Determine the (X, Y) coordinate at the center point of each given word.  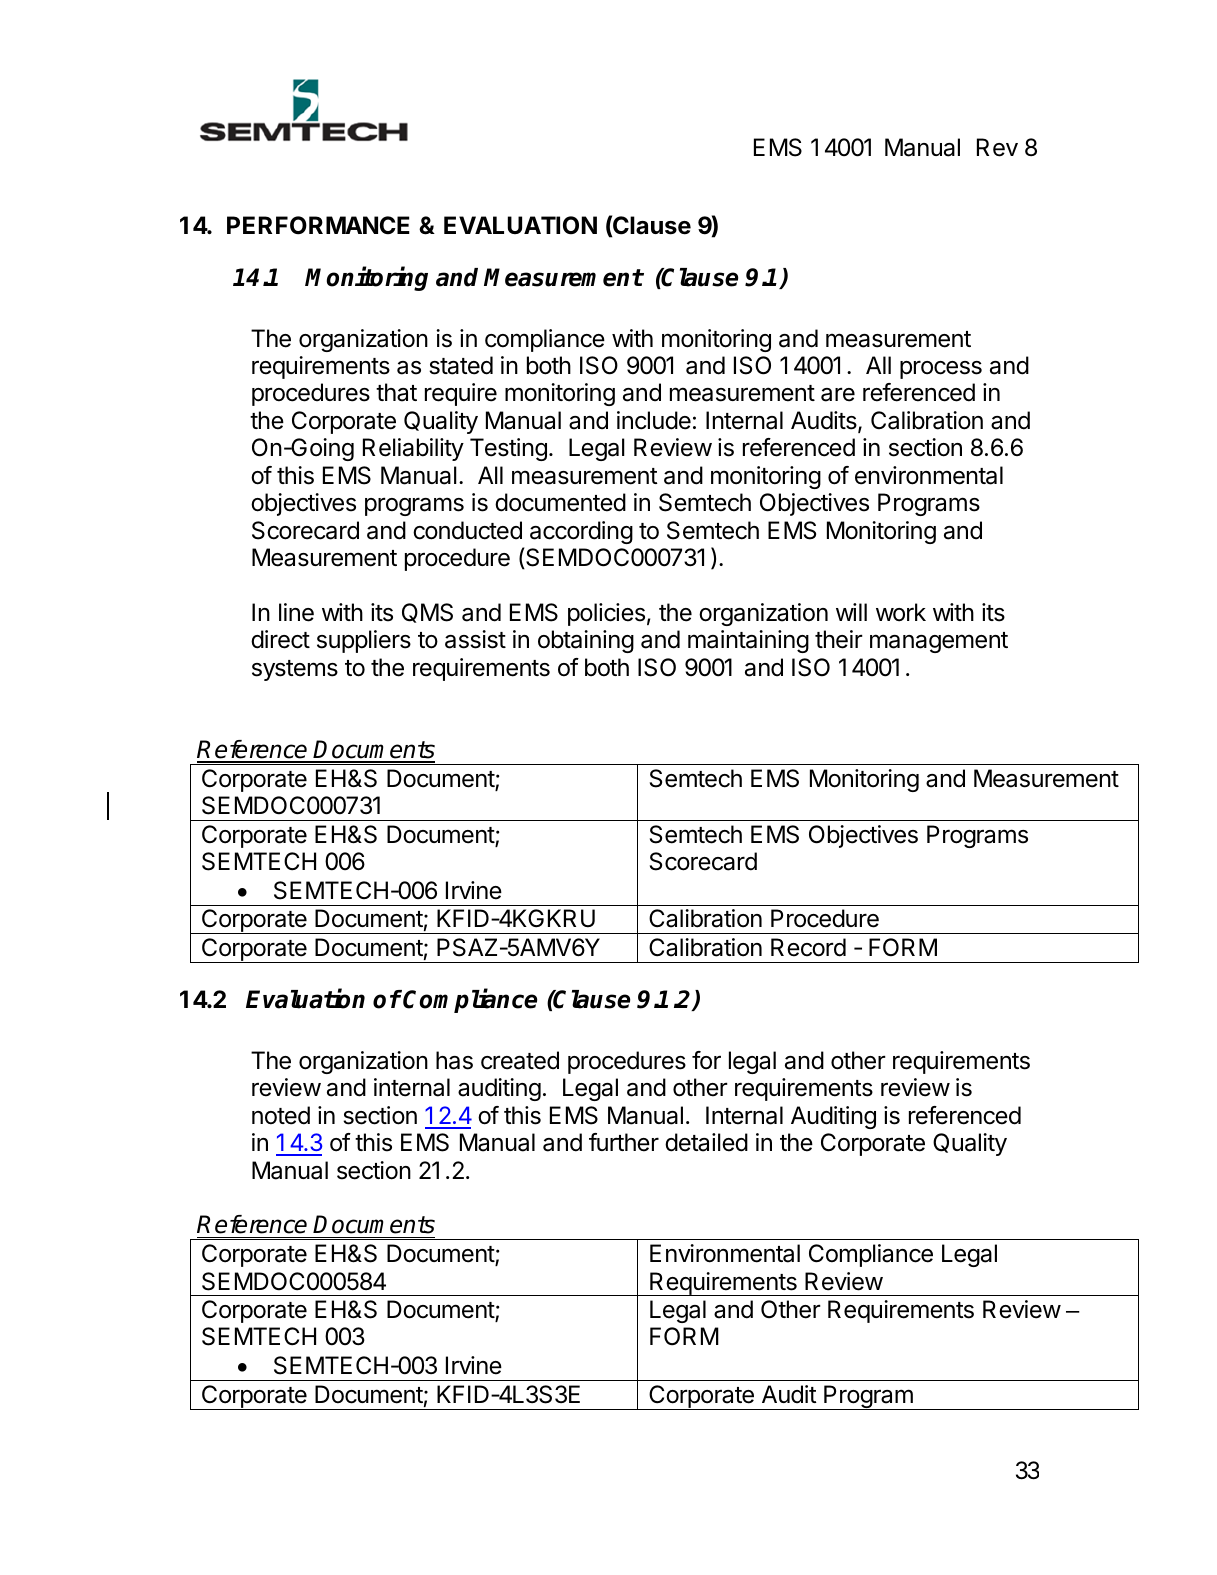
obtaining (586, 641)
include (654, 420)
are (838, 394)
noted (281, 1115)
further (624, 1142)
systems (295, 670)
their (839, 639)
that (396, 392)
